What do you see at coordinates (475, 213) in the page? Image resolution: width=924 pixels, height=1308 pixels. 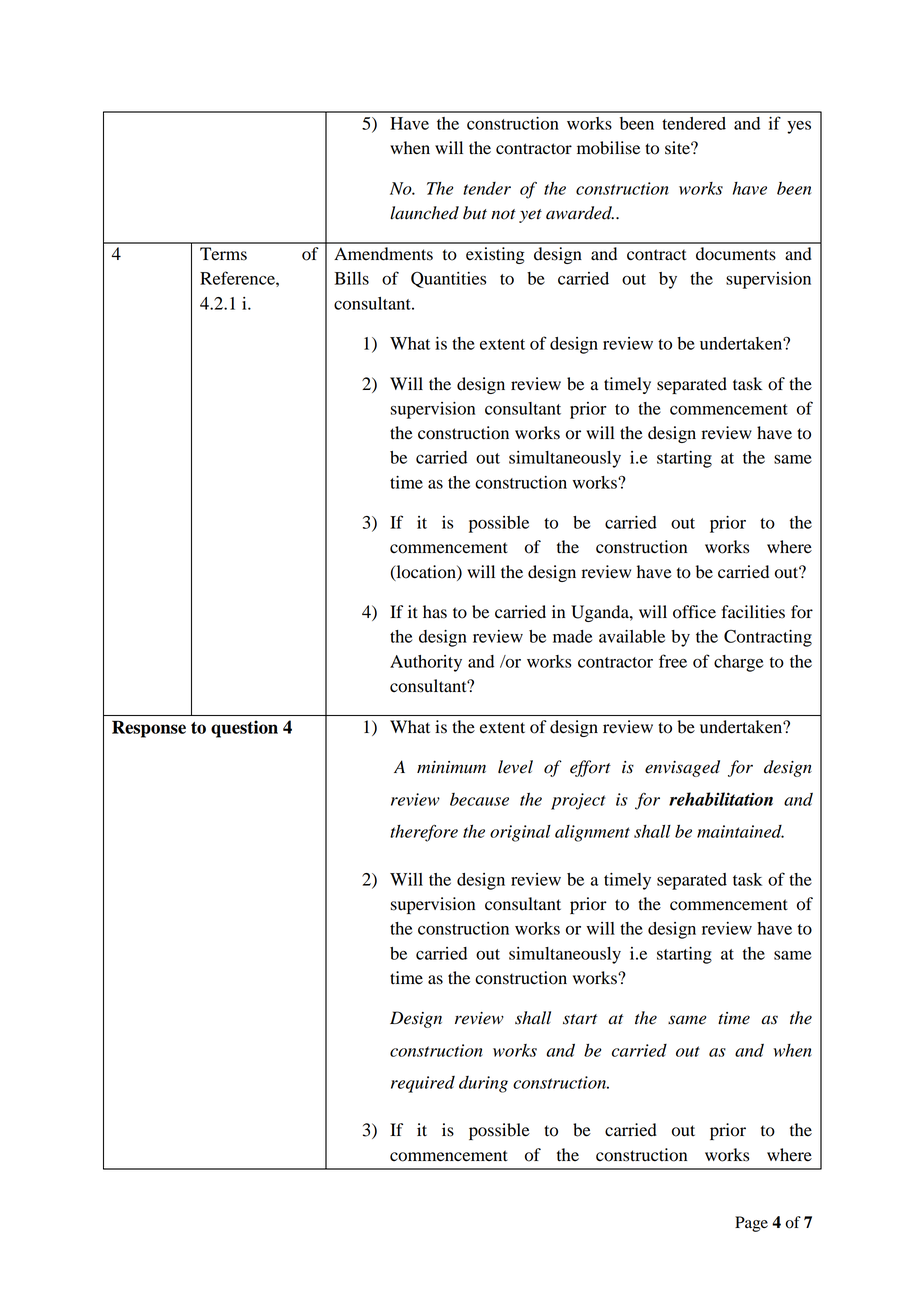 I see `but` at bounding box center [475, 213].
